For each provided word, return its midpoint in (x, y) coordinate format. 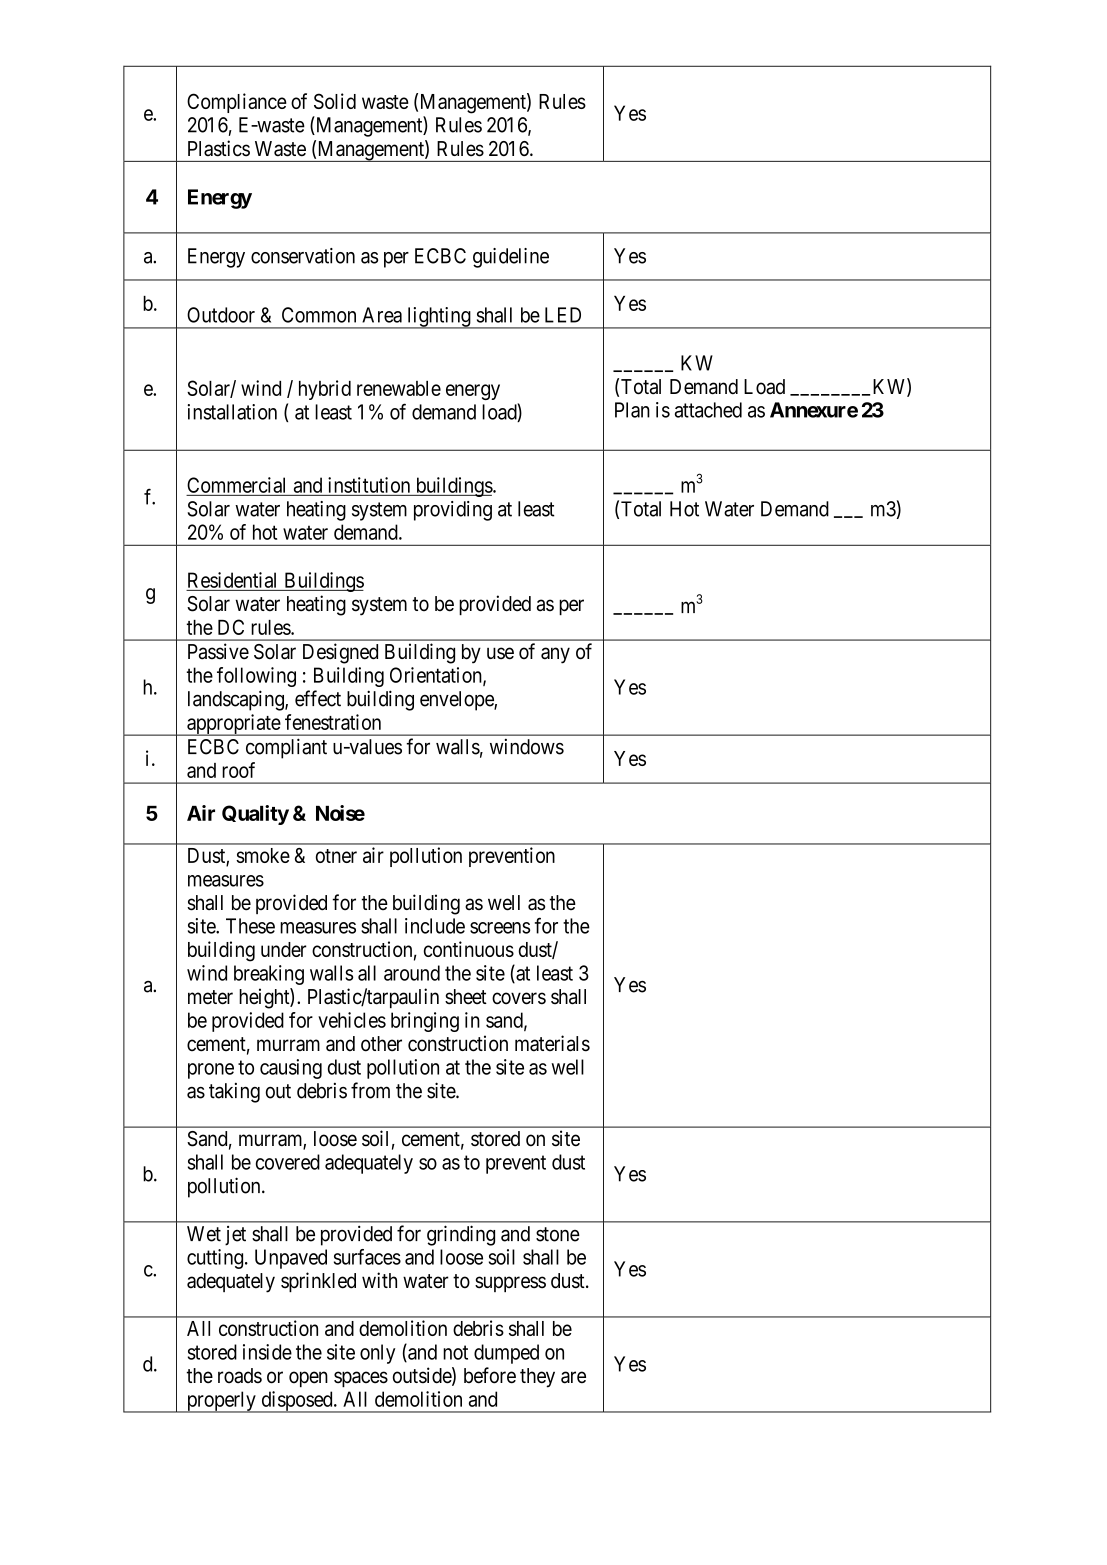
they (537, 1378)
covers (519, 998)
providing (453, 511)
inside (267, 1352)
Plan (632, 410)
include (435, 926)
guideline (511, 258)
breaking (269, 975)
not (455, 1352)
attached (708, 410)
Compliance (237, 103)
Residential (232, 580)
